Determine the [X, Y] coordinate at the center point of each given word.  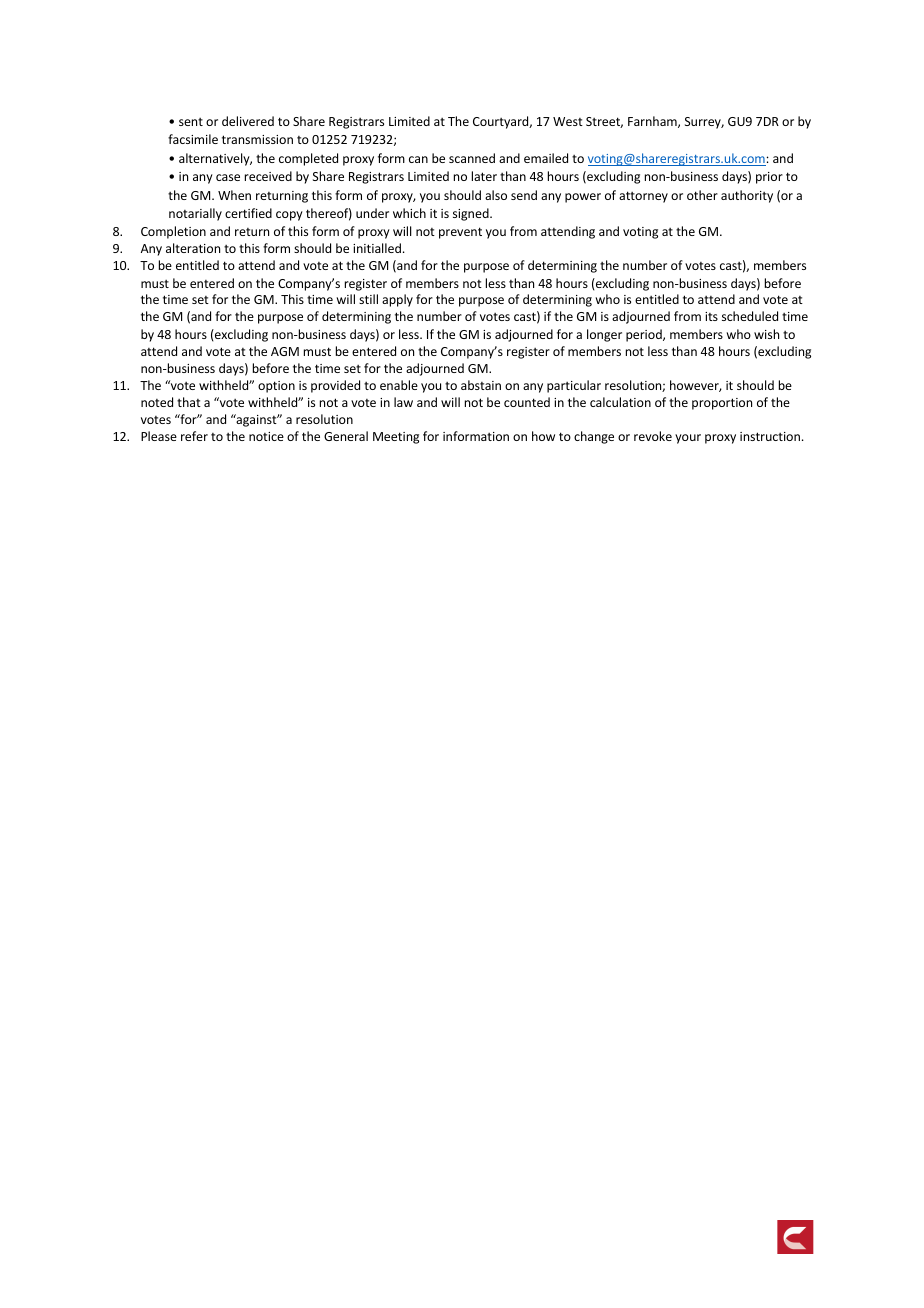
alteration [193, 248]
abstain [481, 385]
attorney [643, 197]
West [568, 121]
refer [194, 436]
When [234, 195]
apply [397, 300]
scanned [472, 158]
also [496, 195]
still [368, 299]
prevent [460, 233]
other [702, 195]
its [711, 316]
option [276, 387]
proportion [722, 404]
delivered [248, 121]
